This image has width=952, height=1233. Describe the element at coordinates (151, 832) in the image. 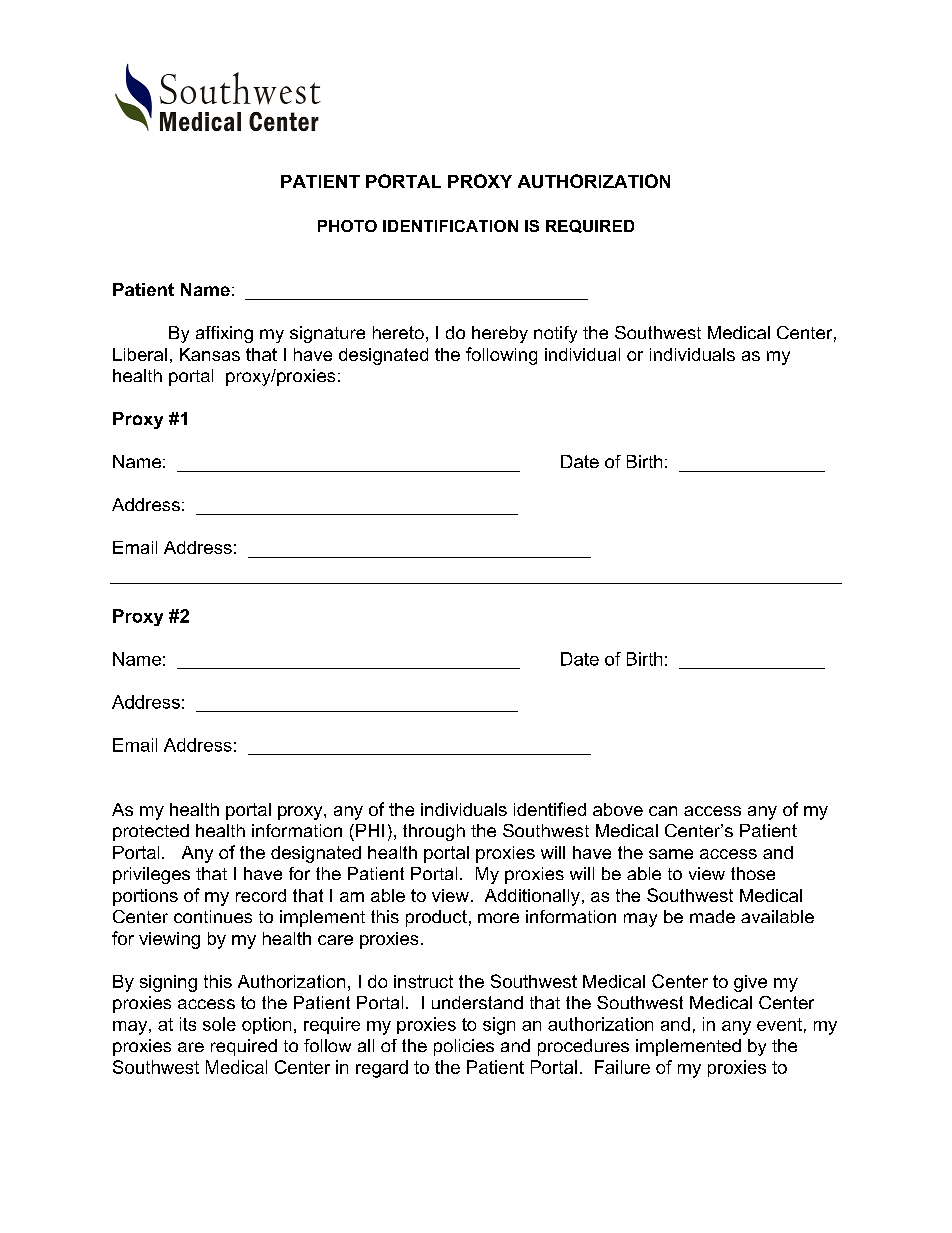

I see `protected` at that location.
